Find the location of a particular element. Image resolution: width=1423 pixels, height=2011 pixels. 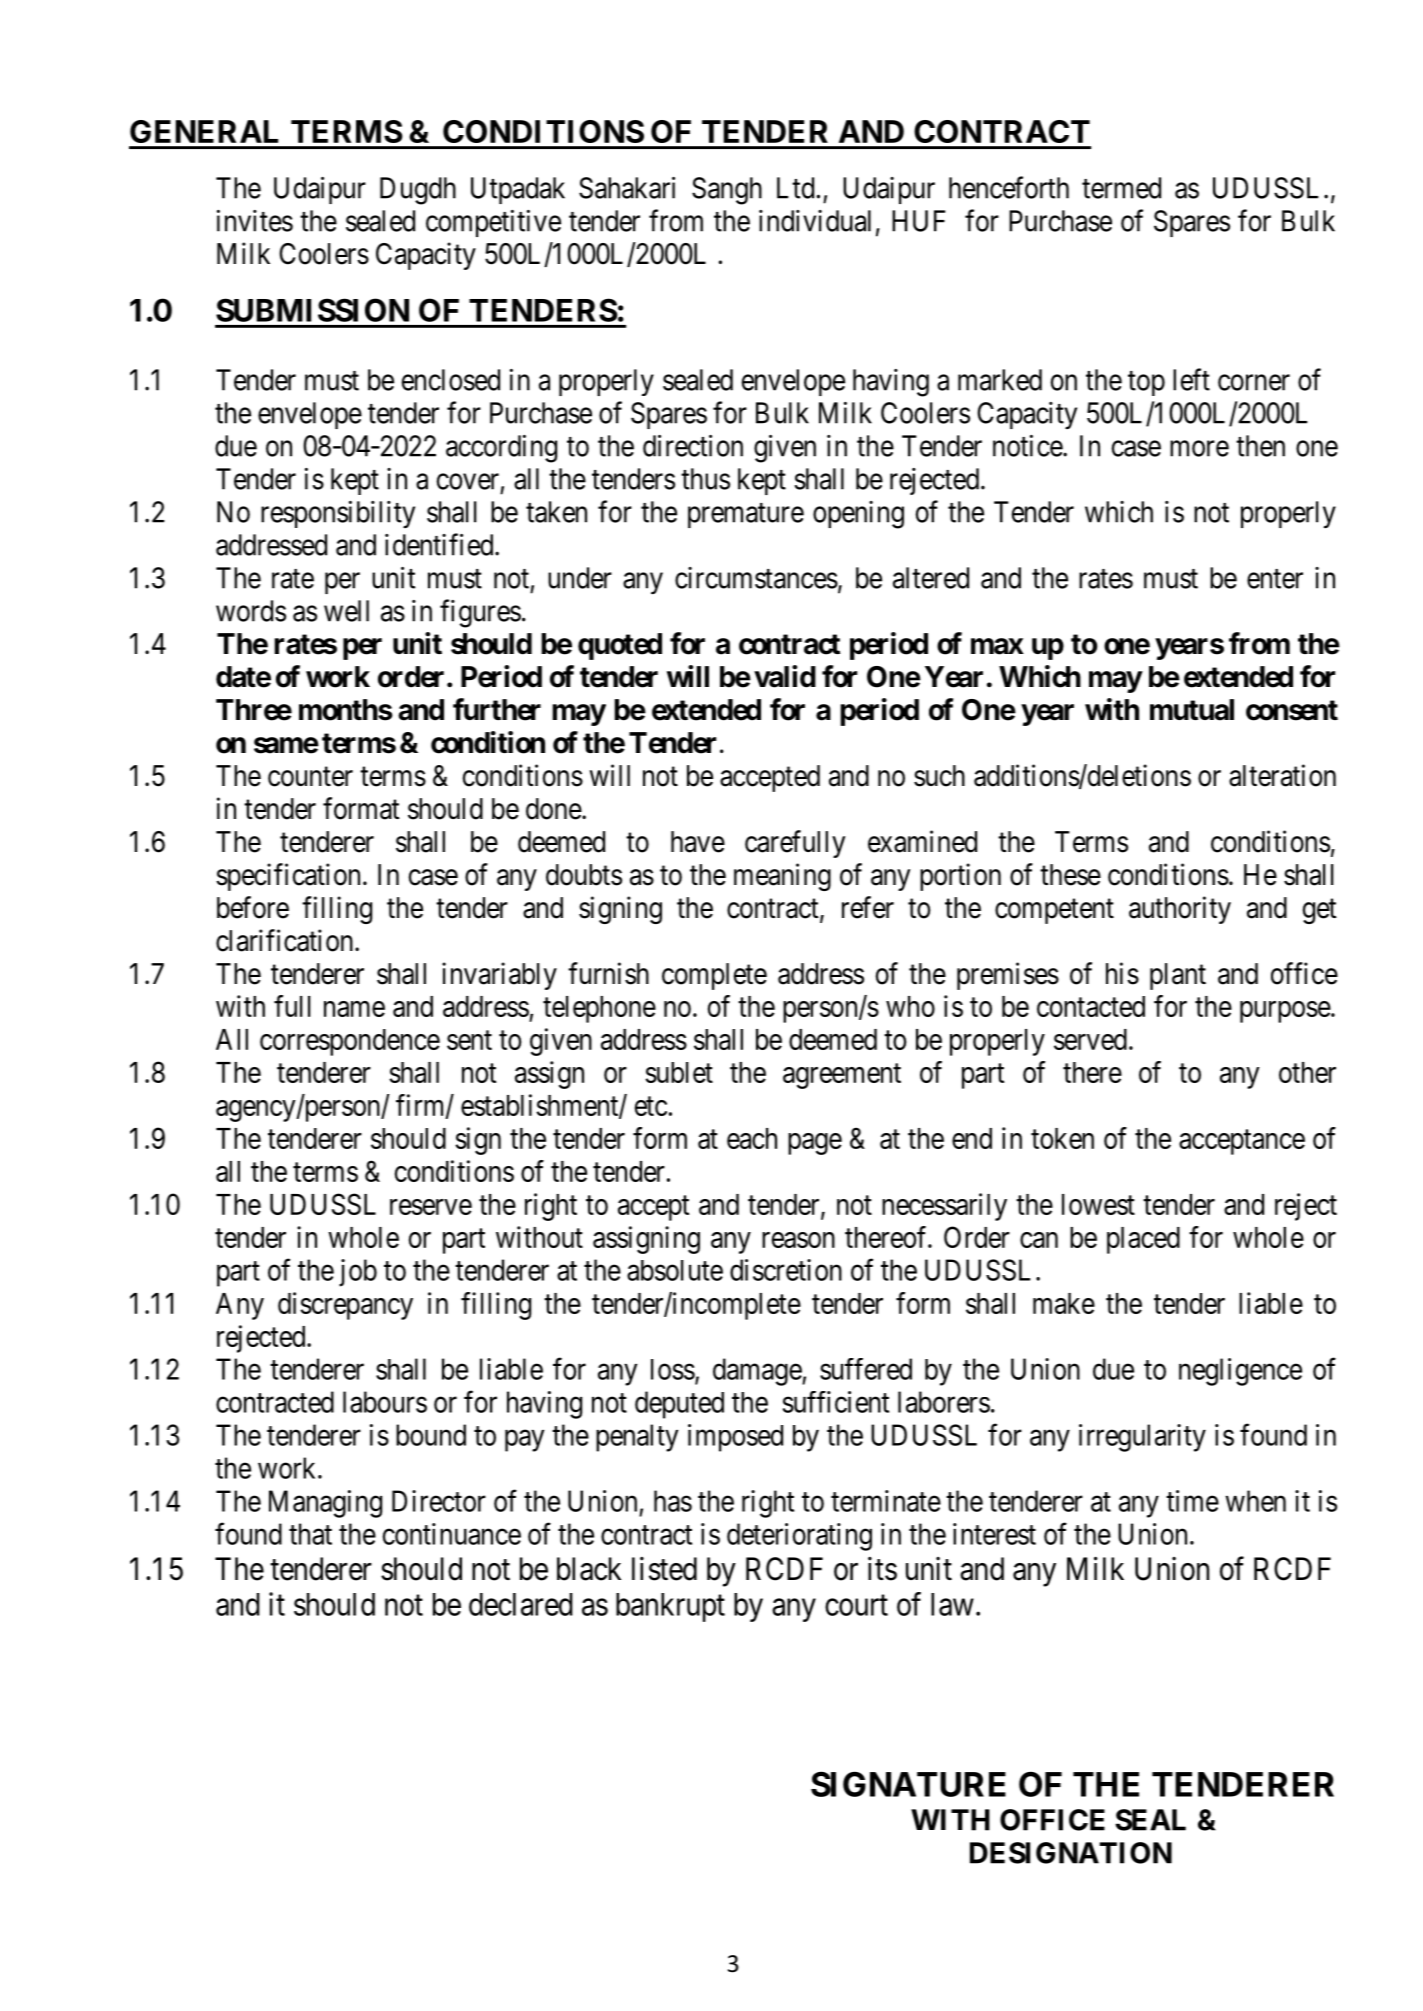

deteriorating is located at coordinates (799, 1537).
